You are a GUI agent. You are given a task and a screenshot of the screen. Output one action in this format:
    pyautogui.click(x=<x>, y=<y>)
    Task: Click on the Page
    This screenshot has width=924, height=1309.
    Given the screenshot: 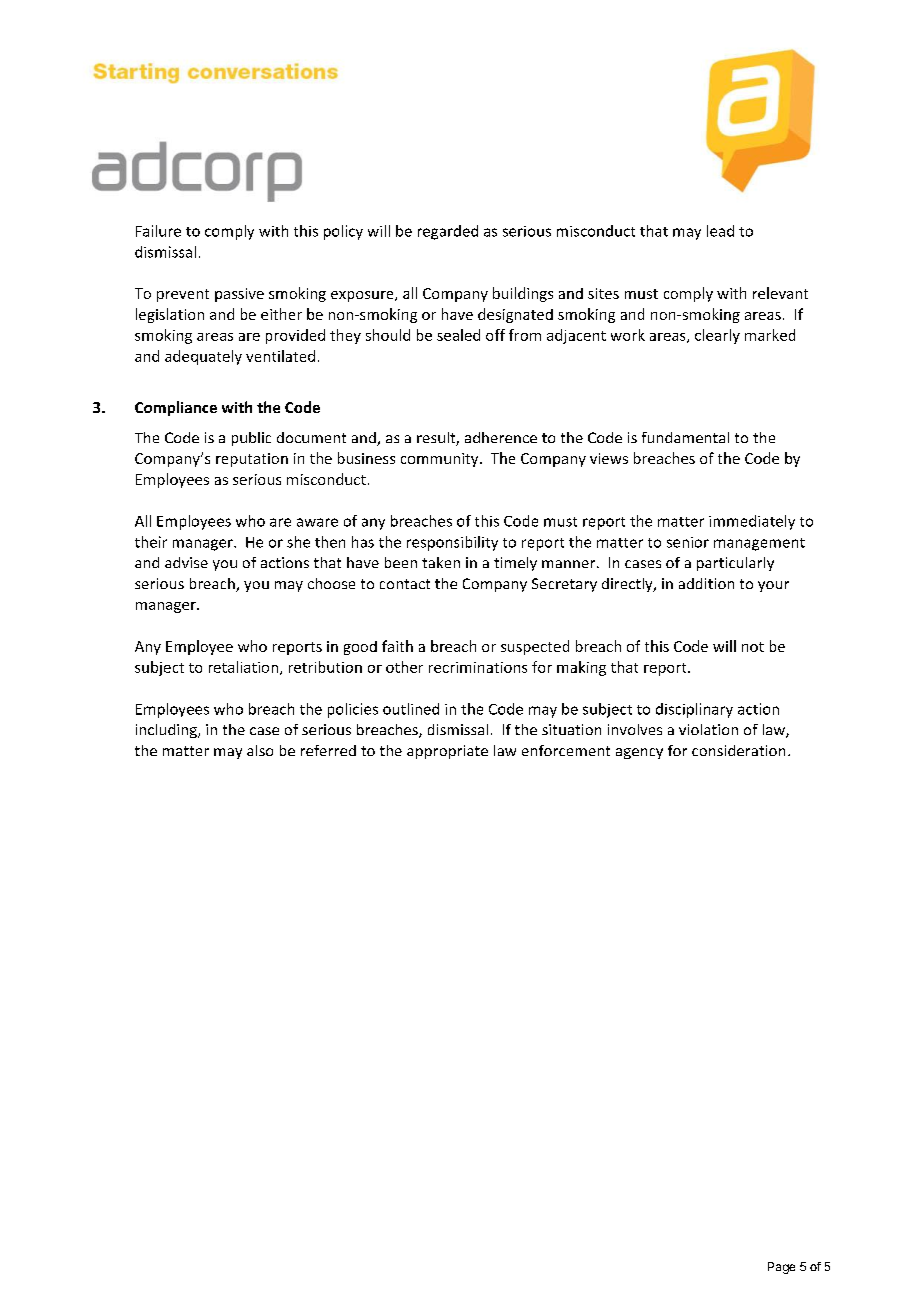 What is the action you would take?
    pyautogui.click(x=781, y=1268)
